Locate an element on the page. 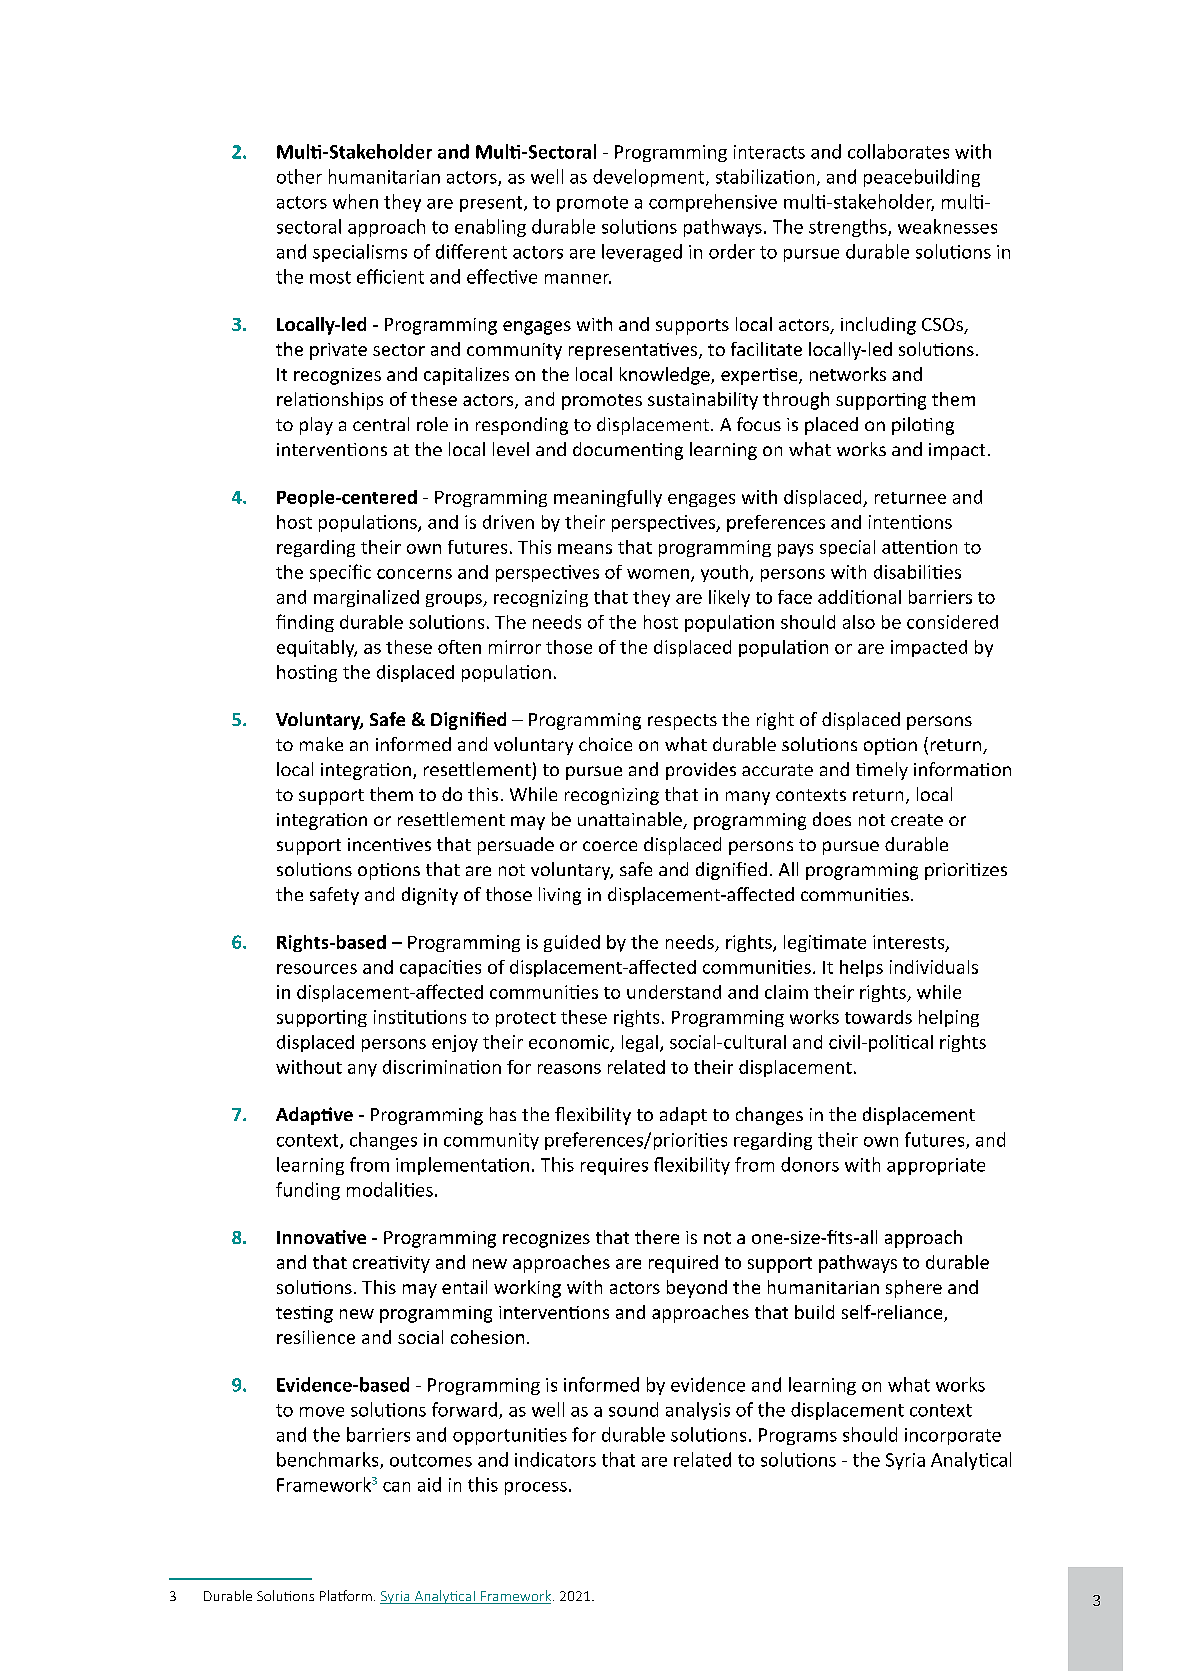 The height and width of the page is (1671, 1182). discrimination is located at coordinates (442, 1067).
